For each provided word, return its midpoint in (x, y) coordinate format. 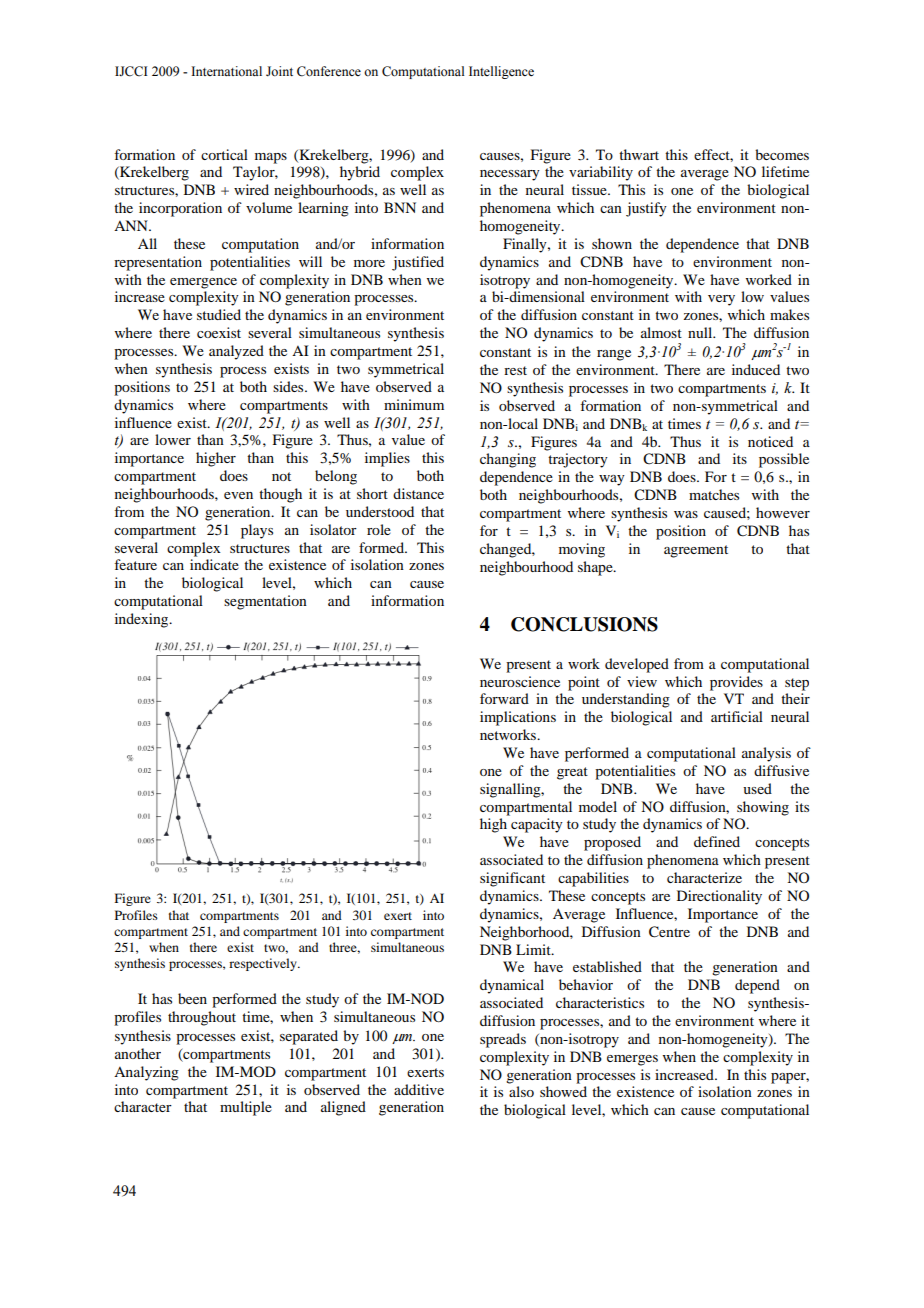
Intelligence (501, 72)
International (226, 71)
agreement (696, 551)
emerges (632, 1060)
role (379, 529)
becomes (782, 154)
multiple (246, 1108)
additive (419, 1089)
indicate (214, 564)
